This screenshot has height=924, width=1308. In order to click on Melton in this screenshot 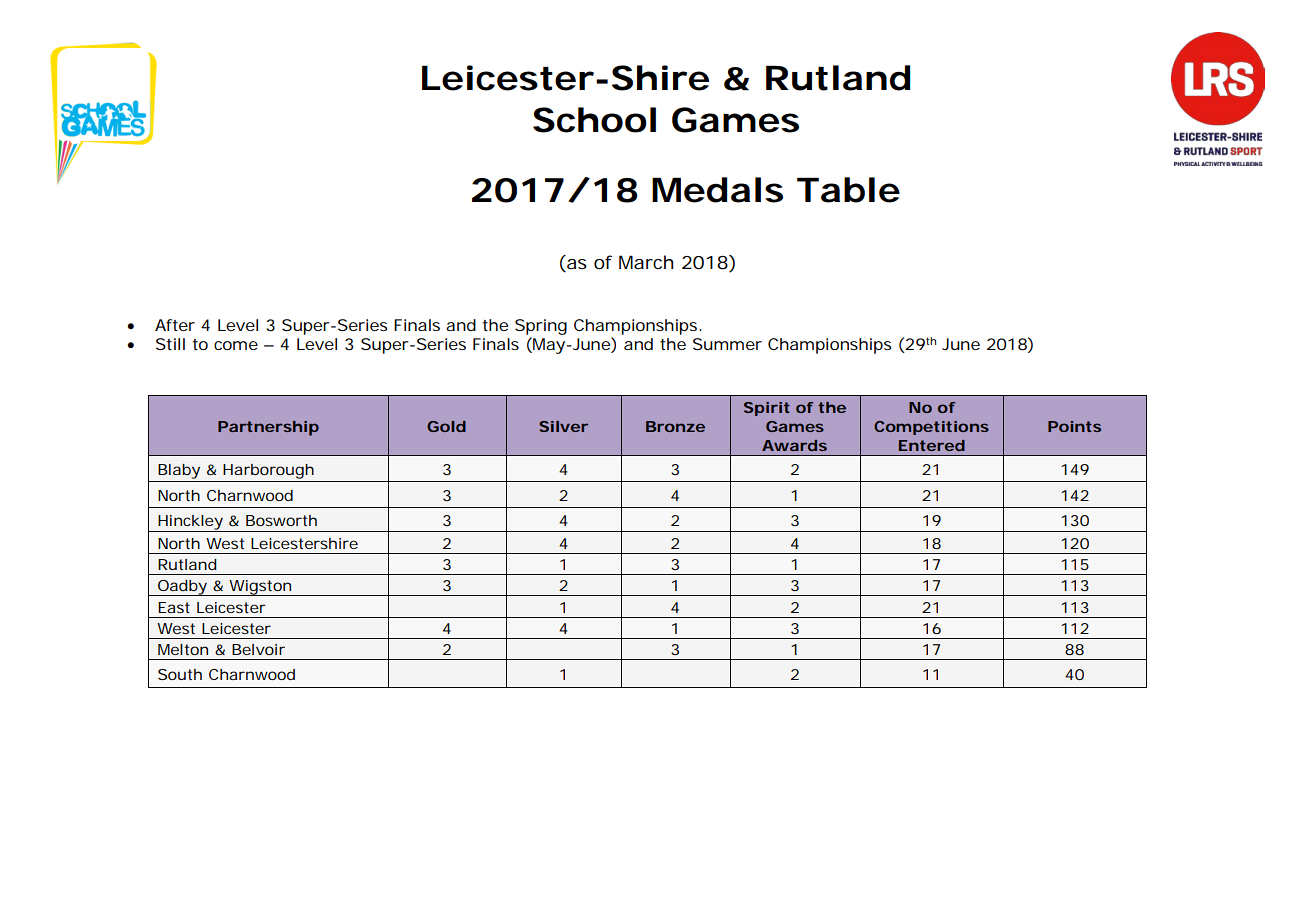, I will do `click(183, 649)`.
